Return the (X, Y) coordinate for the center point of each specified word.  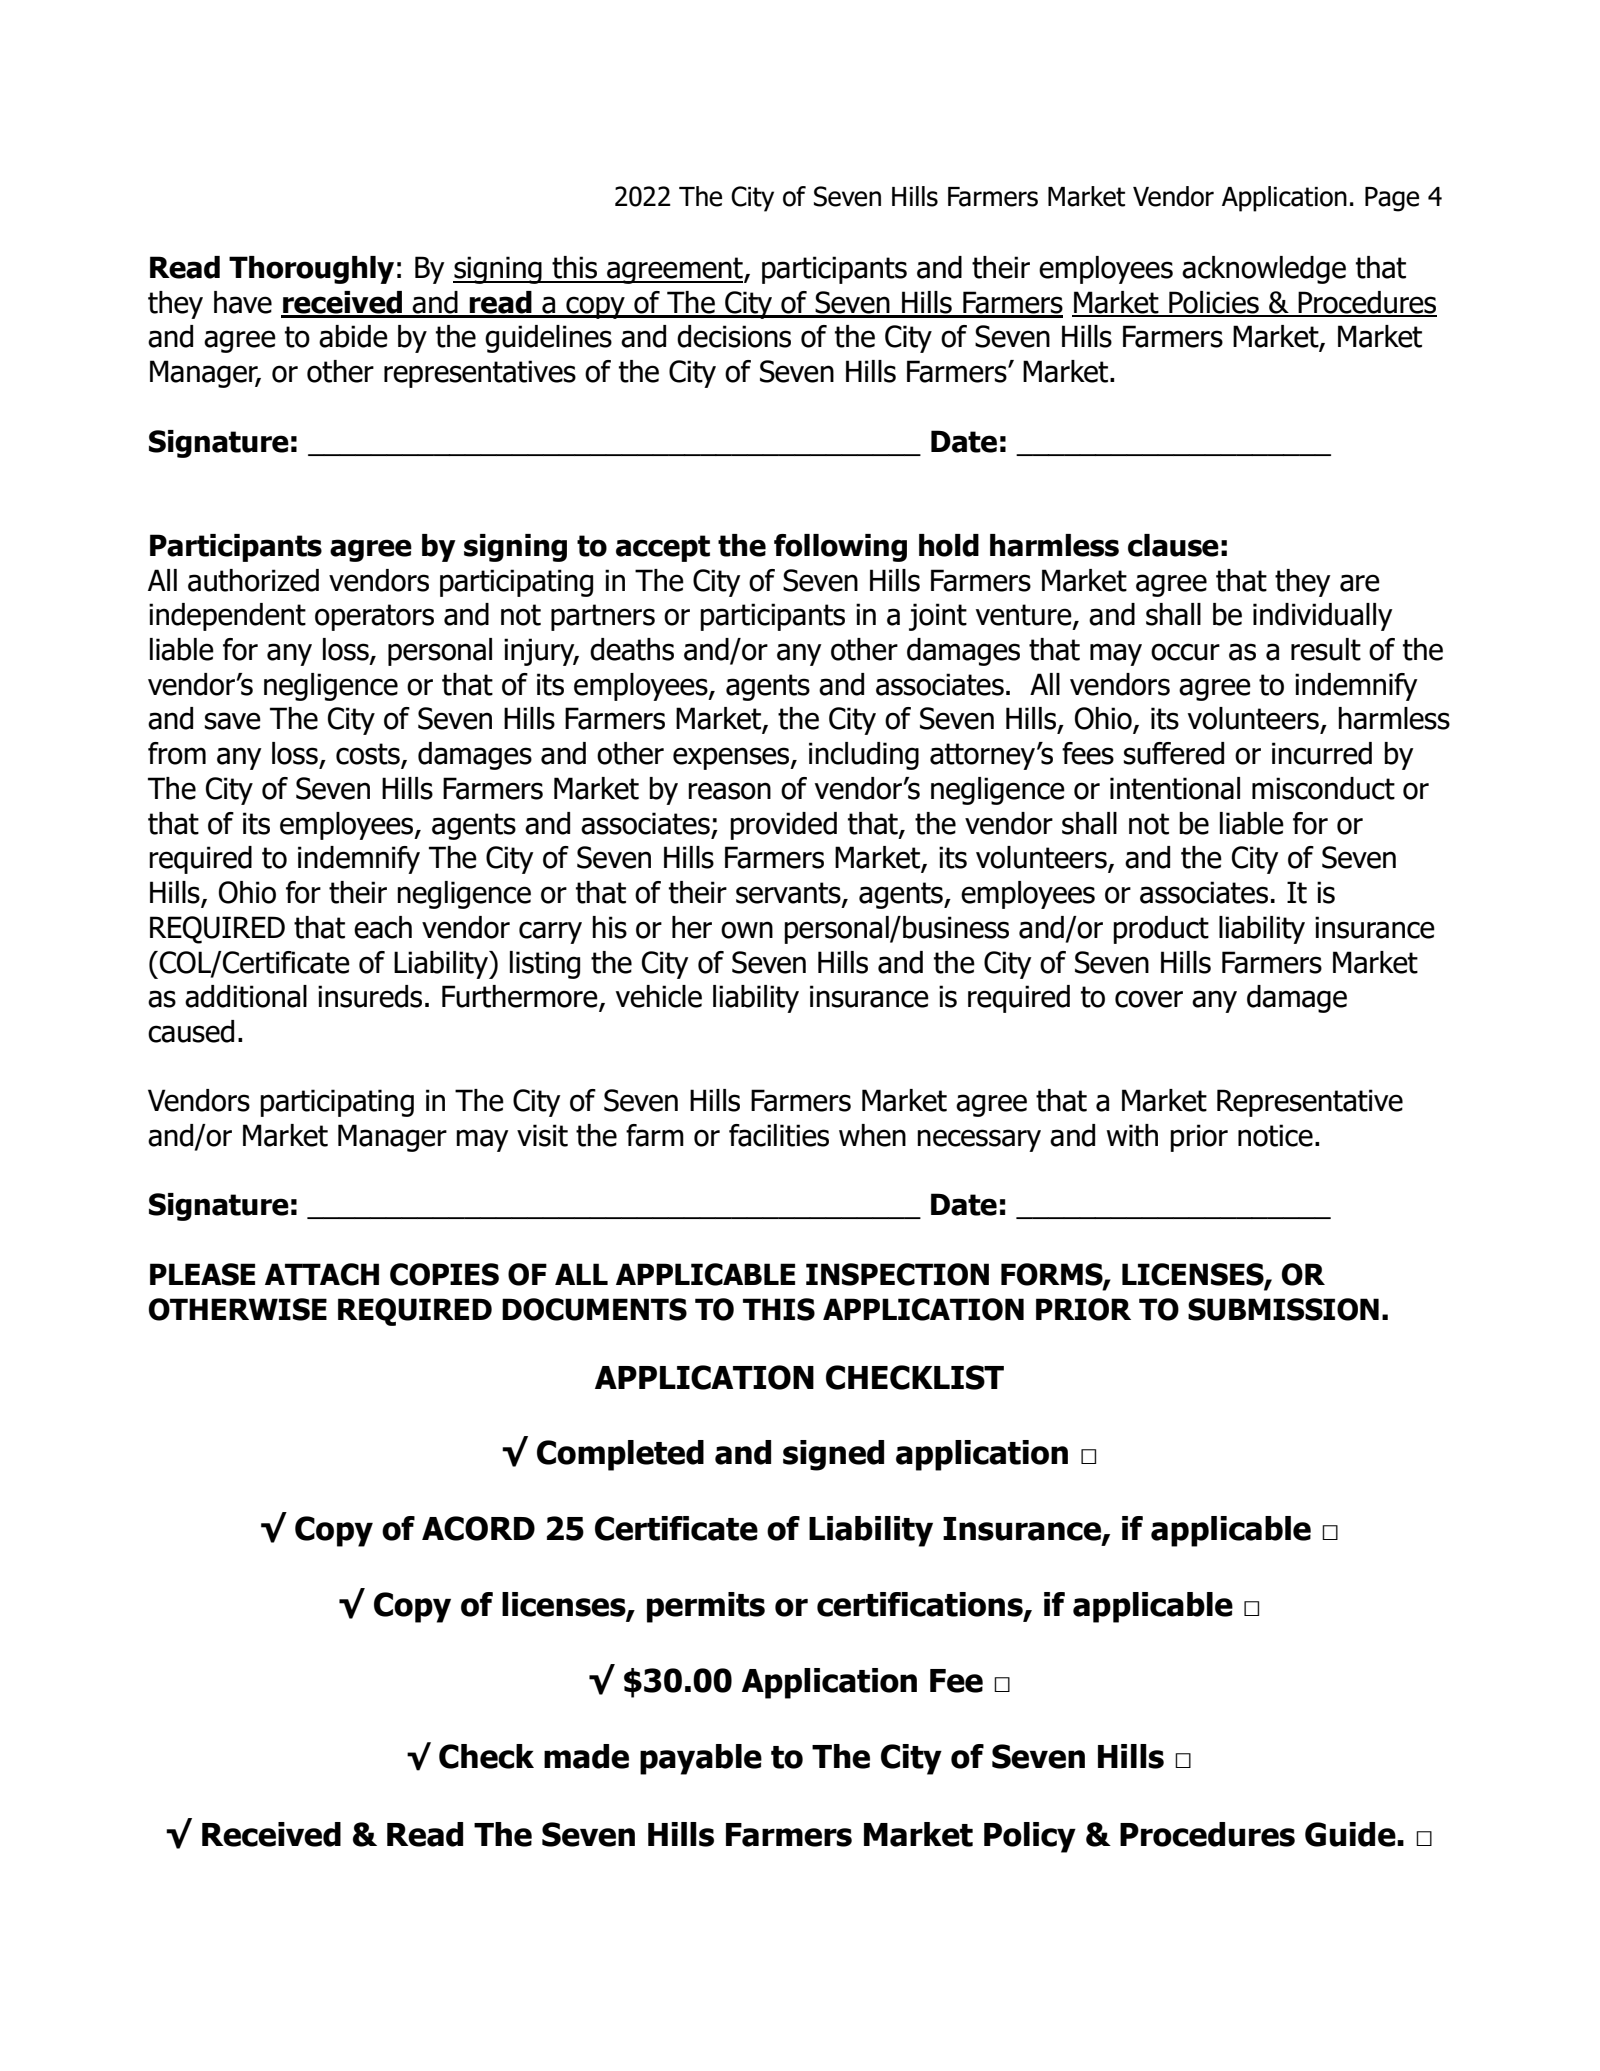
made (586, 1756)
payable (701, 1759)
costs (369, 755)
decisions (734, 336)
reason (729, 791)
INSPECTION (897, 1274)
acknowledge (1264, 270)
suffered (1174, 753)
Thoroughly (311, 270)
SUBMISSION (1283, 1309)
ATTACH (322, 1274)
